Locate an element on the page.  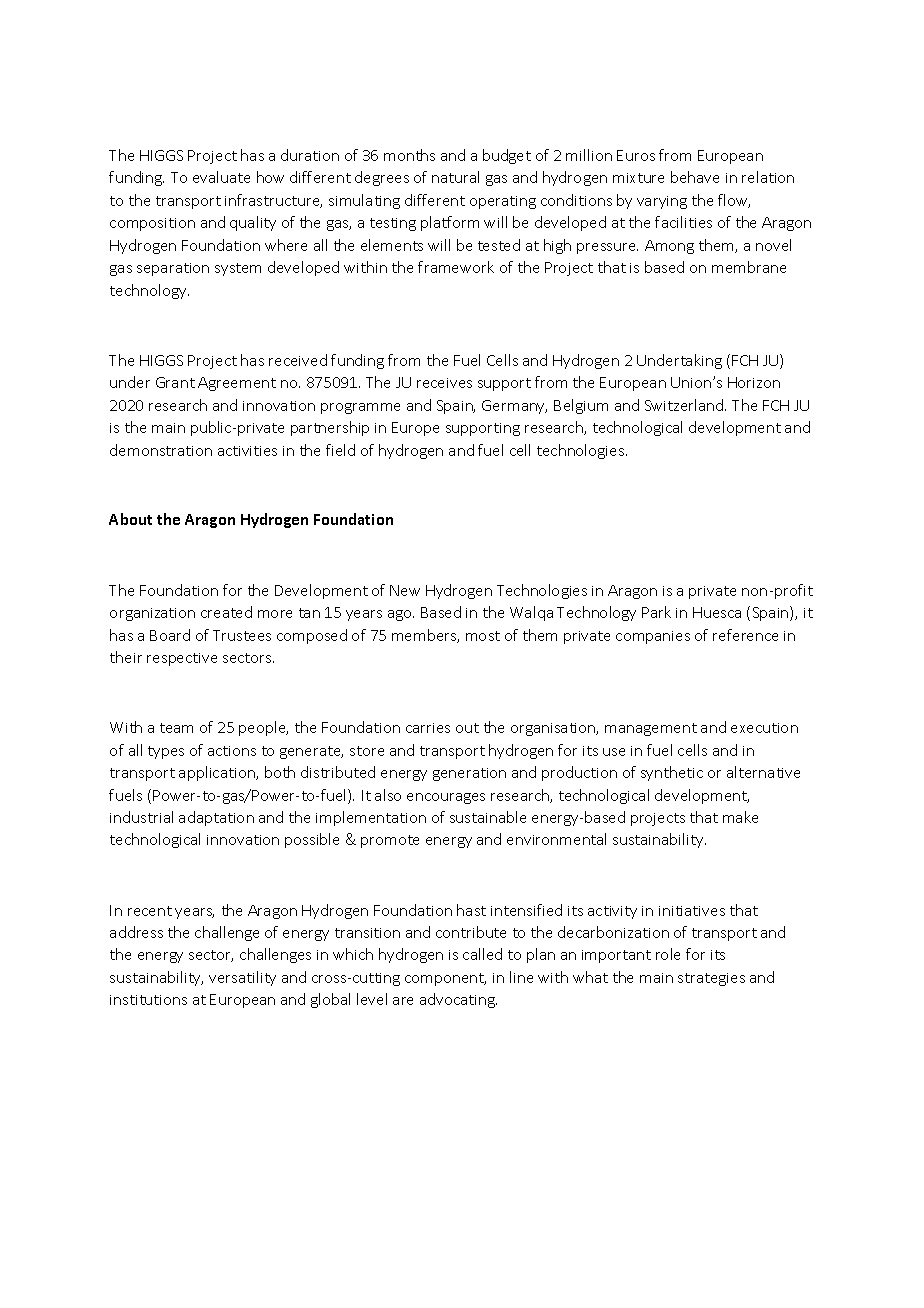
natural is located at coordinates (455, 177).
